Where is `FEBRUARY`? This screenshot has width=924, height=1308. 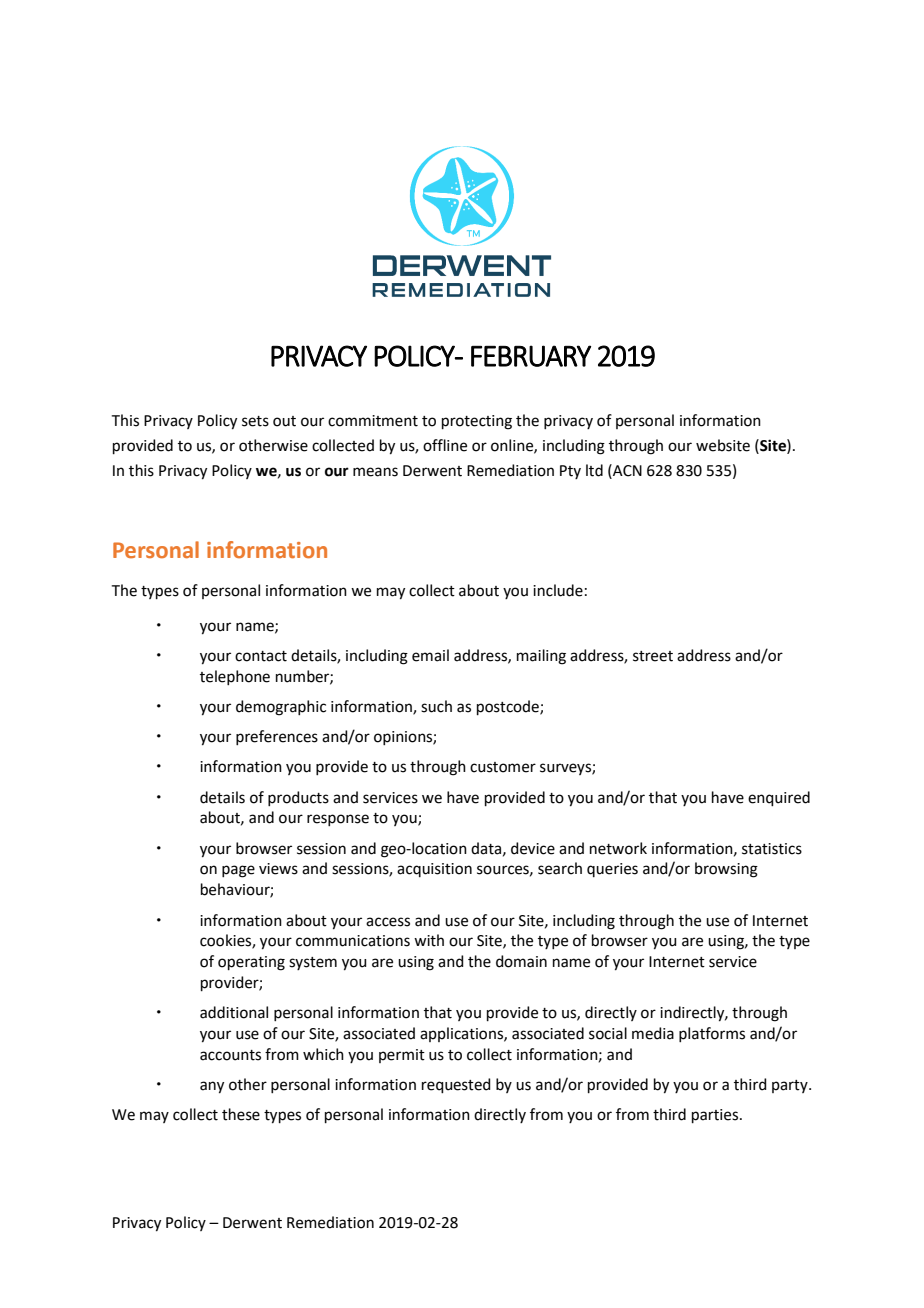 FEBRUARY is located at coordinates (531, 356).
